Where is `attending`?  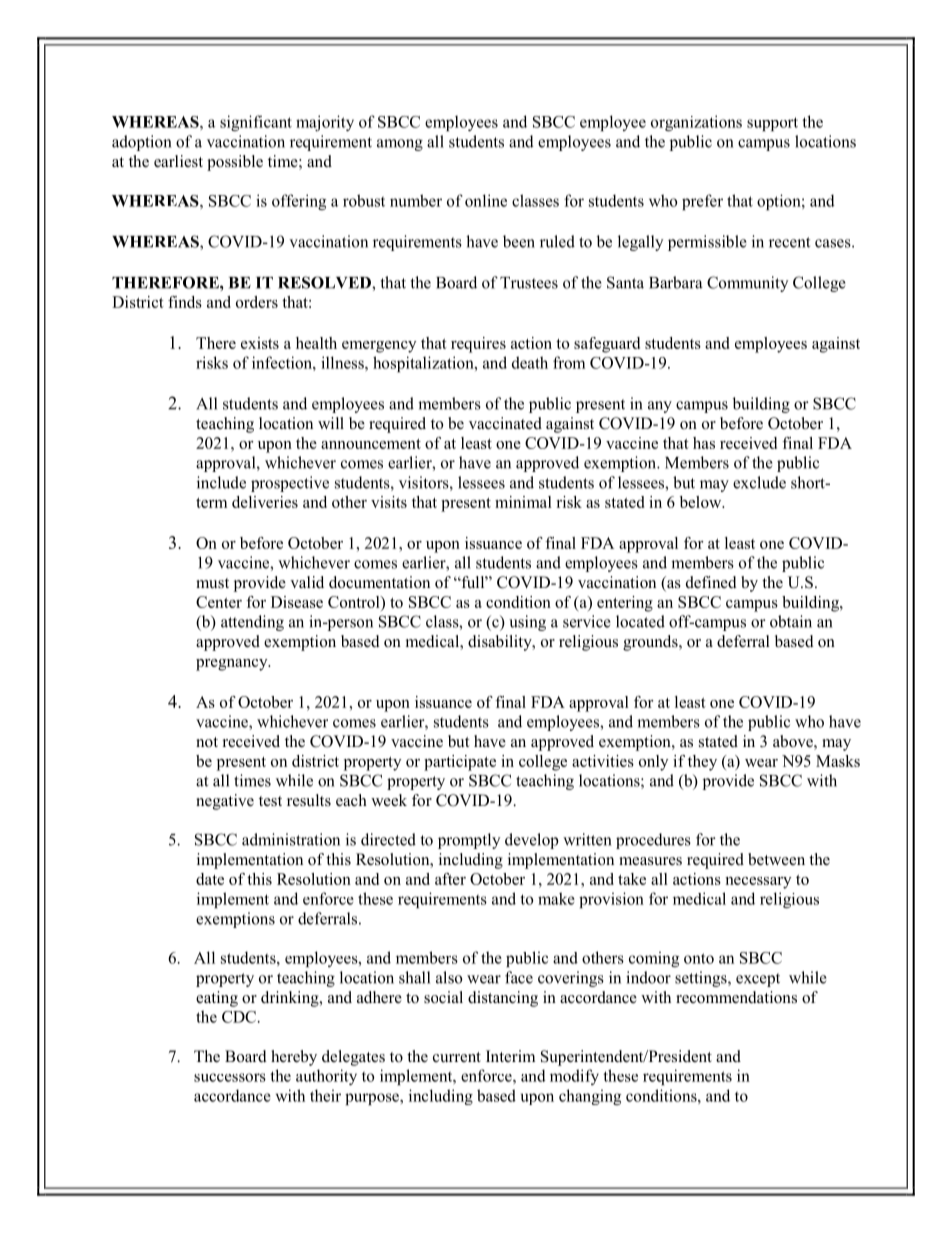
attending is located at coordinates (252, 623).
